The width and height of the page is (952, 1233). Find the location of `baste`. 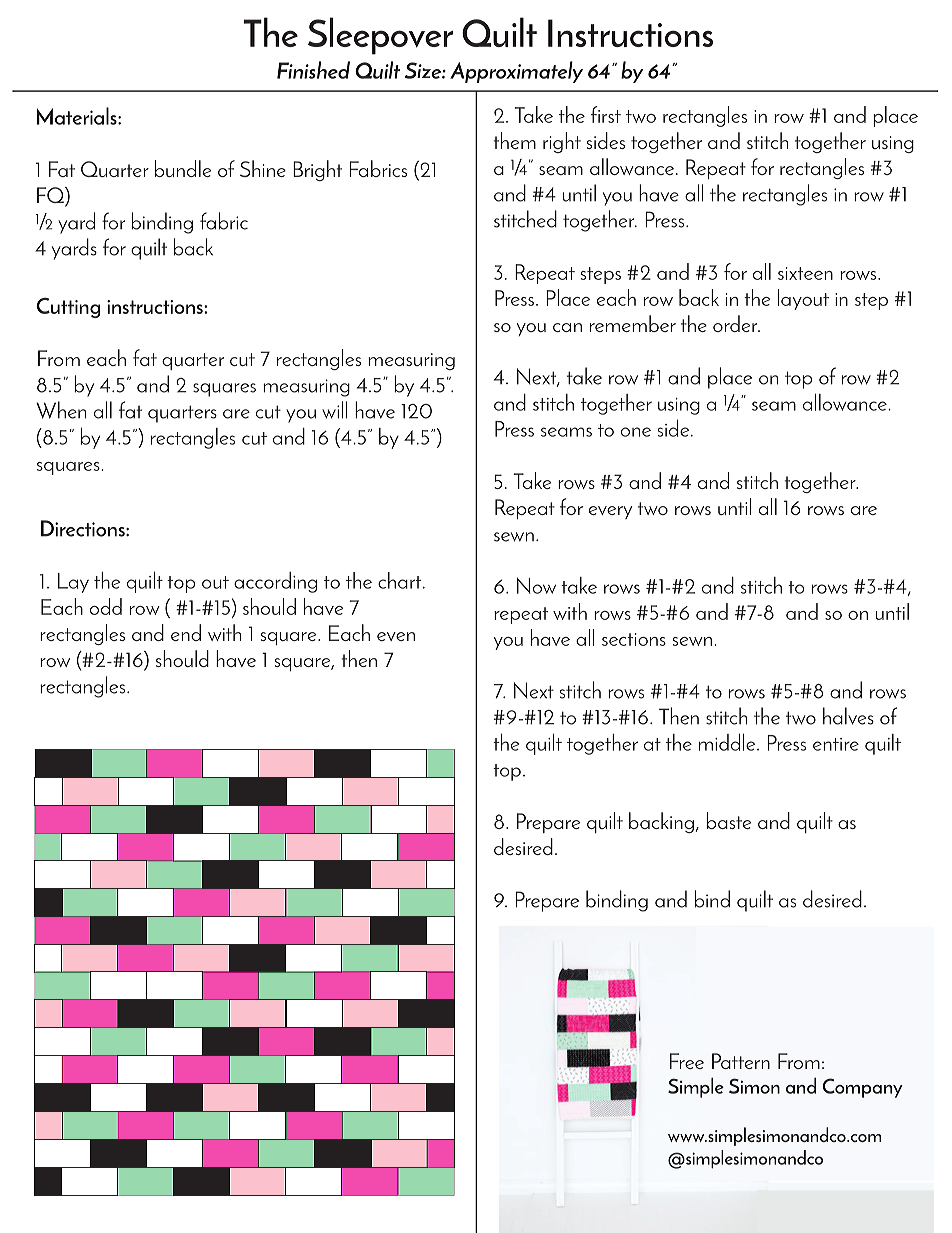

baste is located at coordinates (729, 820).
